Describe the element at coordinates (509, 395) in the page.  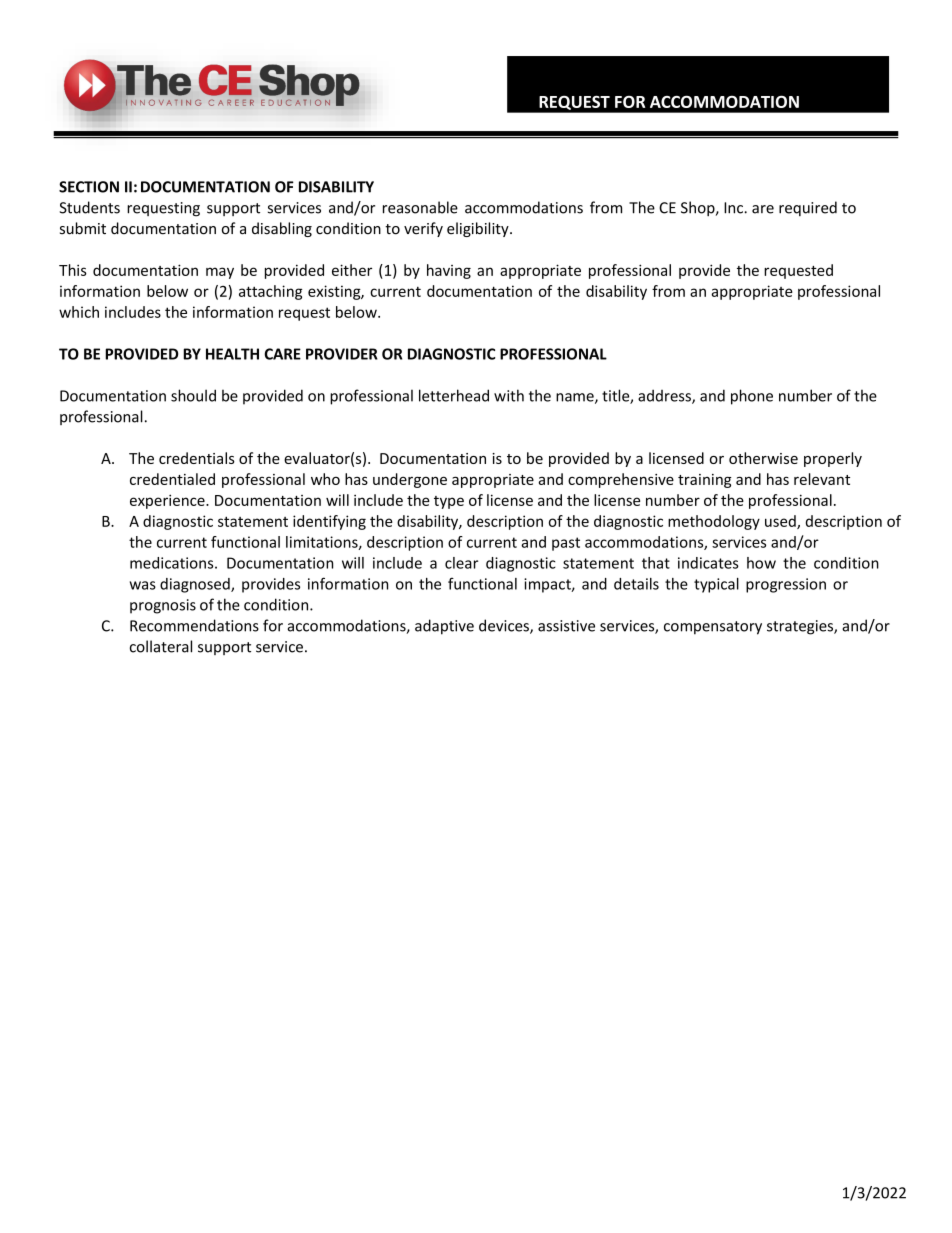
I see `with` at that location.
